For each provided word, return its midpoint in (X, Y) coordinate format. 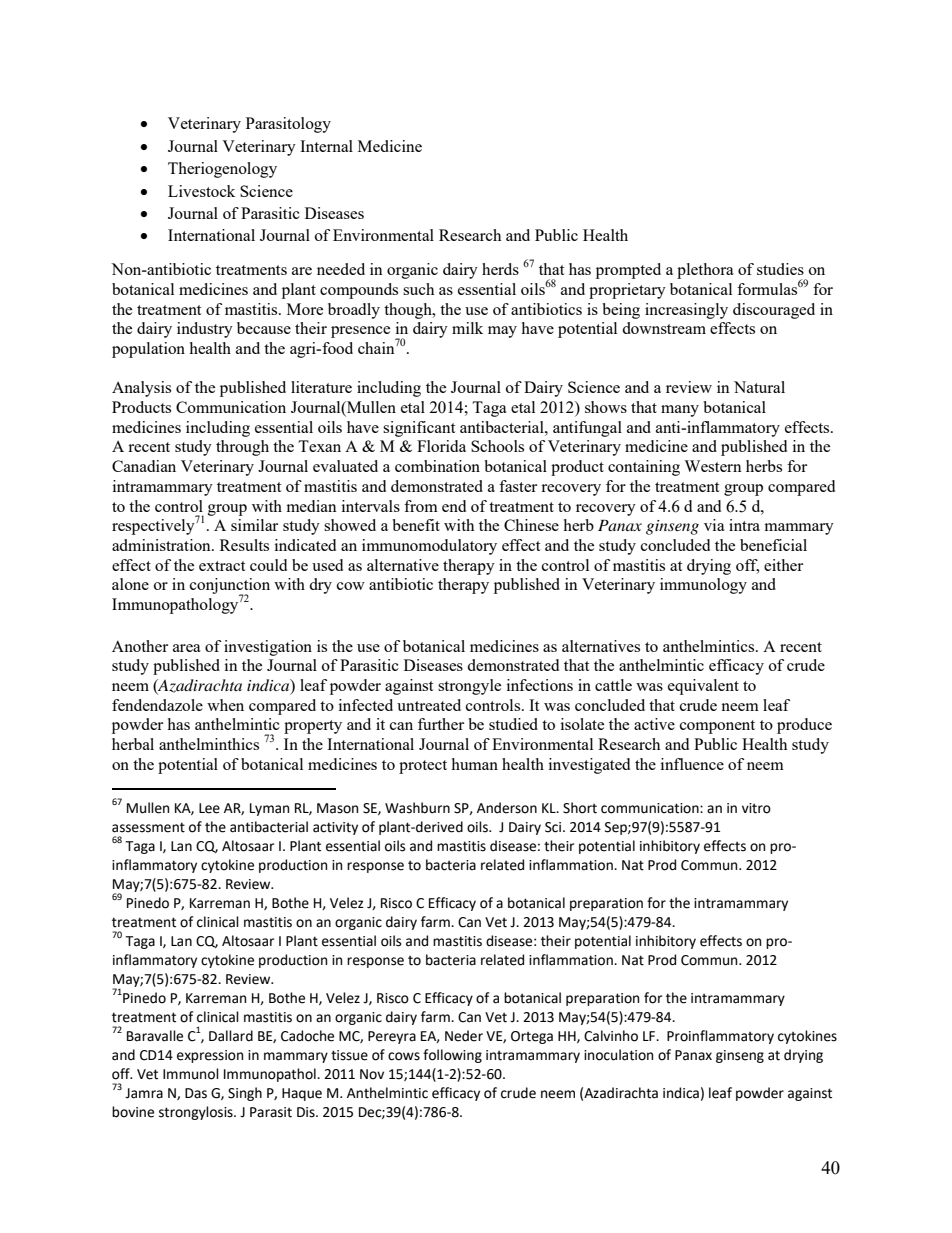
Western (713, 466)
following (452, 1056)
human (474, 764)
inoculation (618, 1055)
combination (437, 466)
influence (692, 764)
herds (500, 269)
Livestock (201, 191)
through (242, 448)
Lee (209, 808)
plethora (705, 271)
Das (196, 1093)
